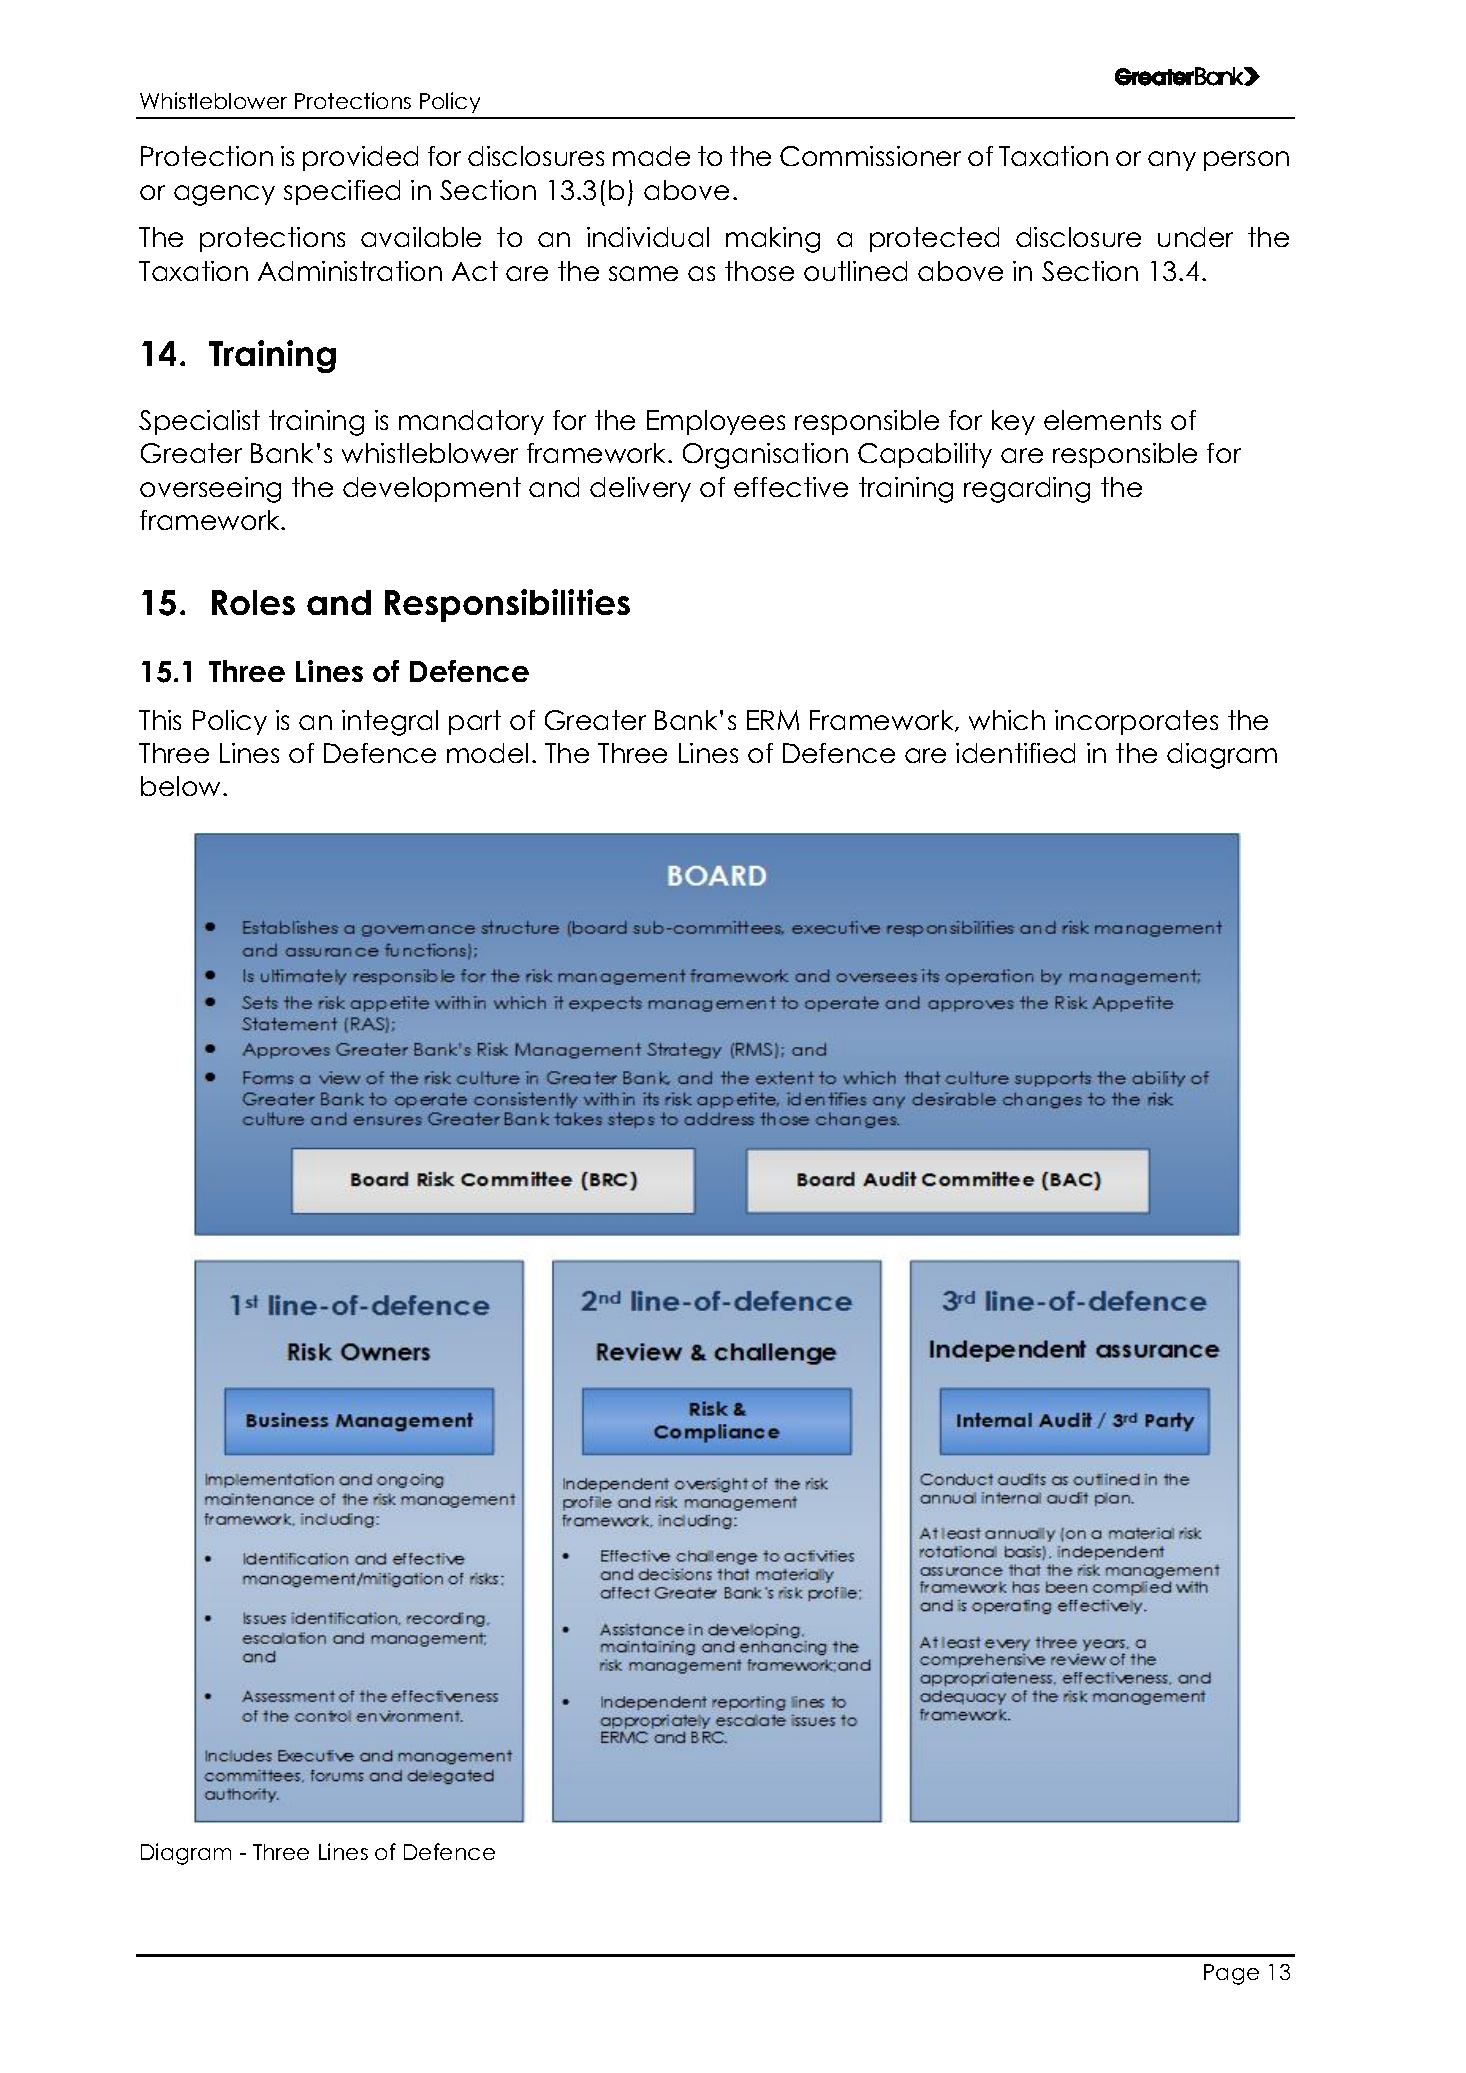 The width and height of the page is (1466, 2073). What do you see at coordinates (773, 720) in the page?
I see `ERM` at bounding box center [773, 720].
